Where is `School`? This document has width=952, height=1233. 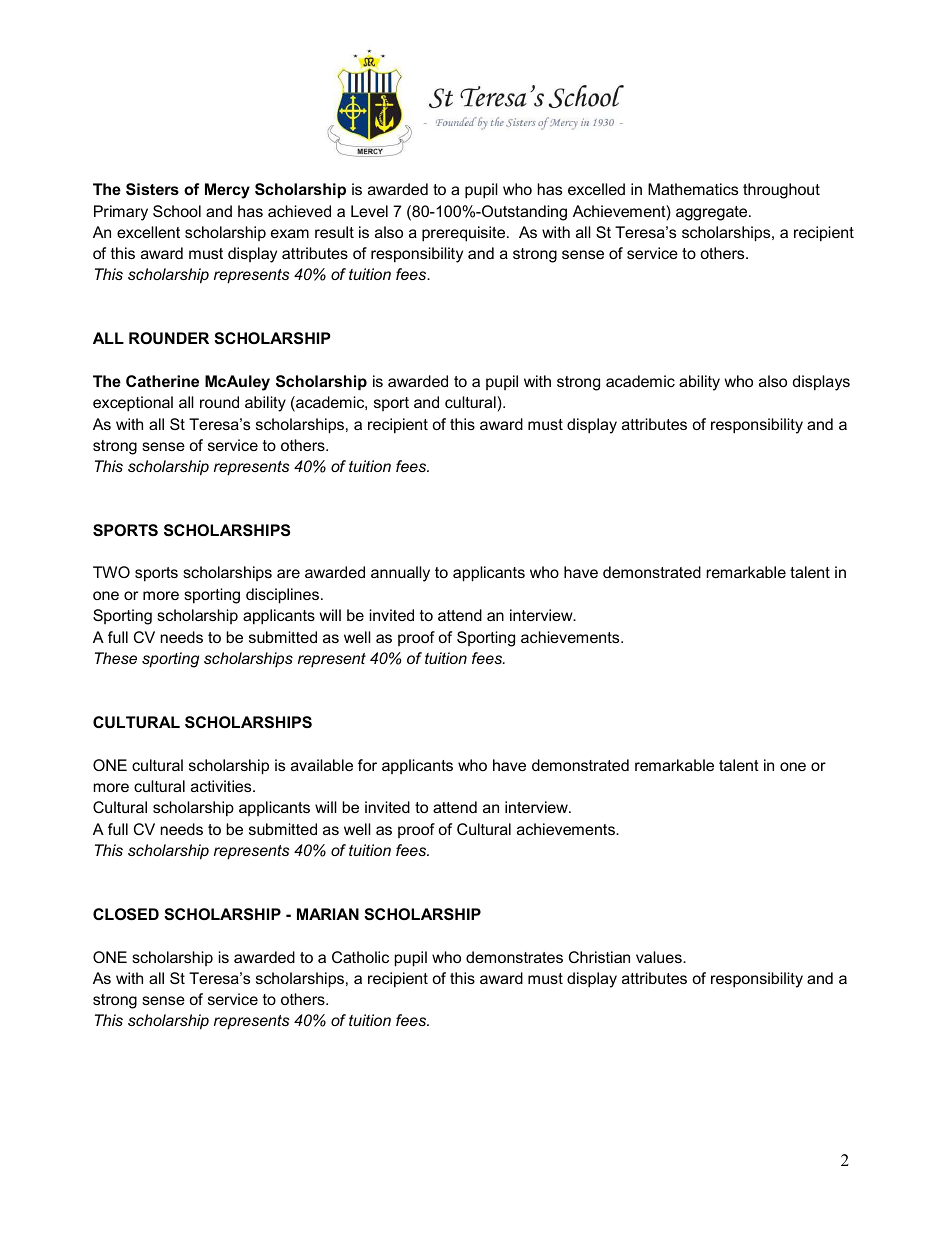
School is located at coordinates (177, 211).
